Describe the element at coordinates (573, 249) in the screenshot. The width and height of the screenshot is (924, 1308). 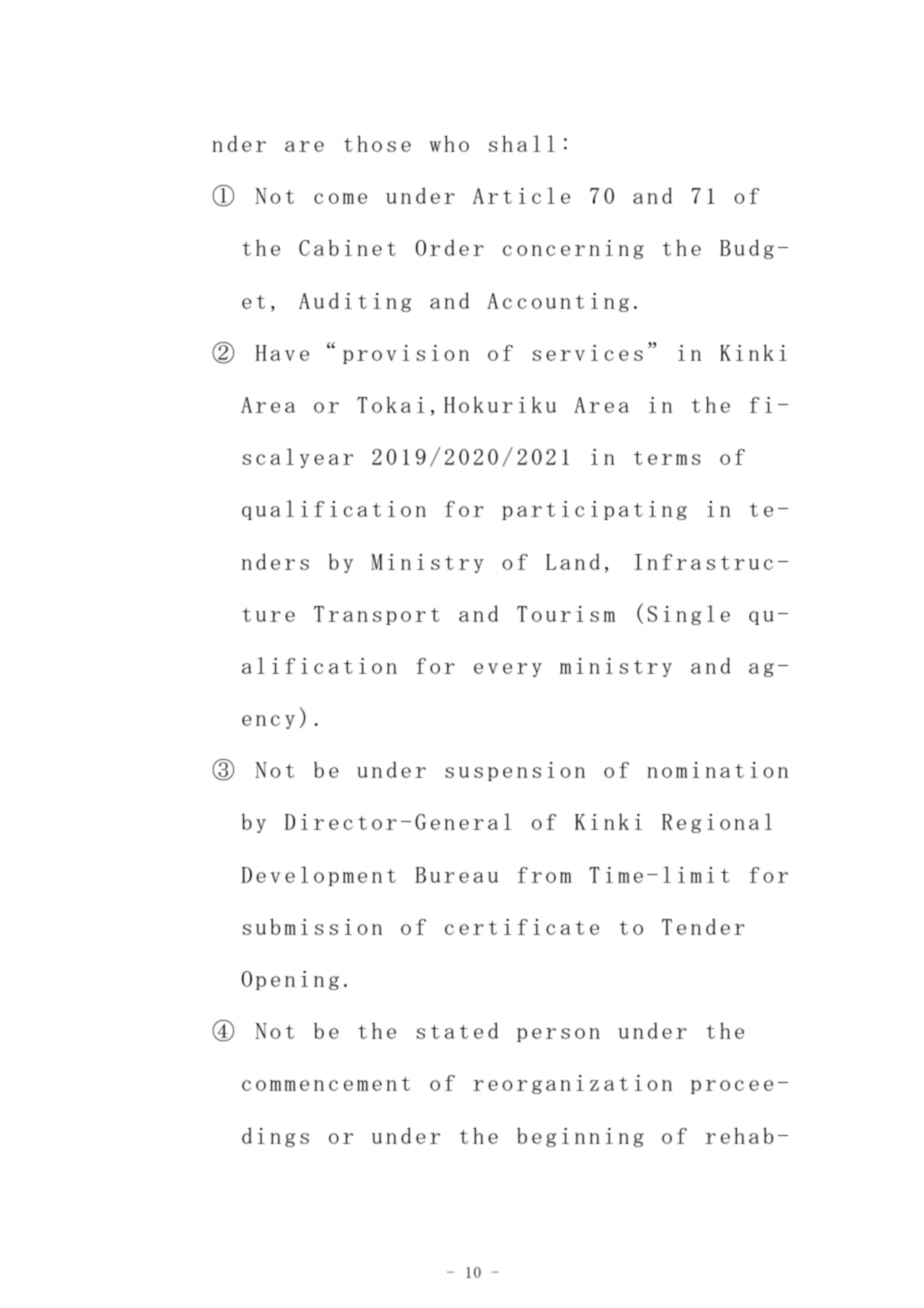
I see `concerning` at that location.
